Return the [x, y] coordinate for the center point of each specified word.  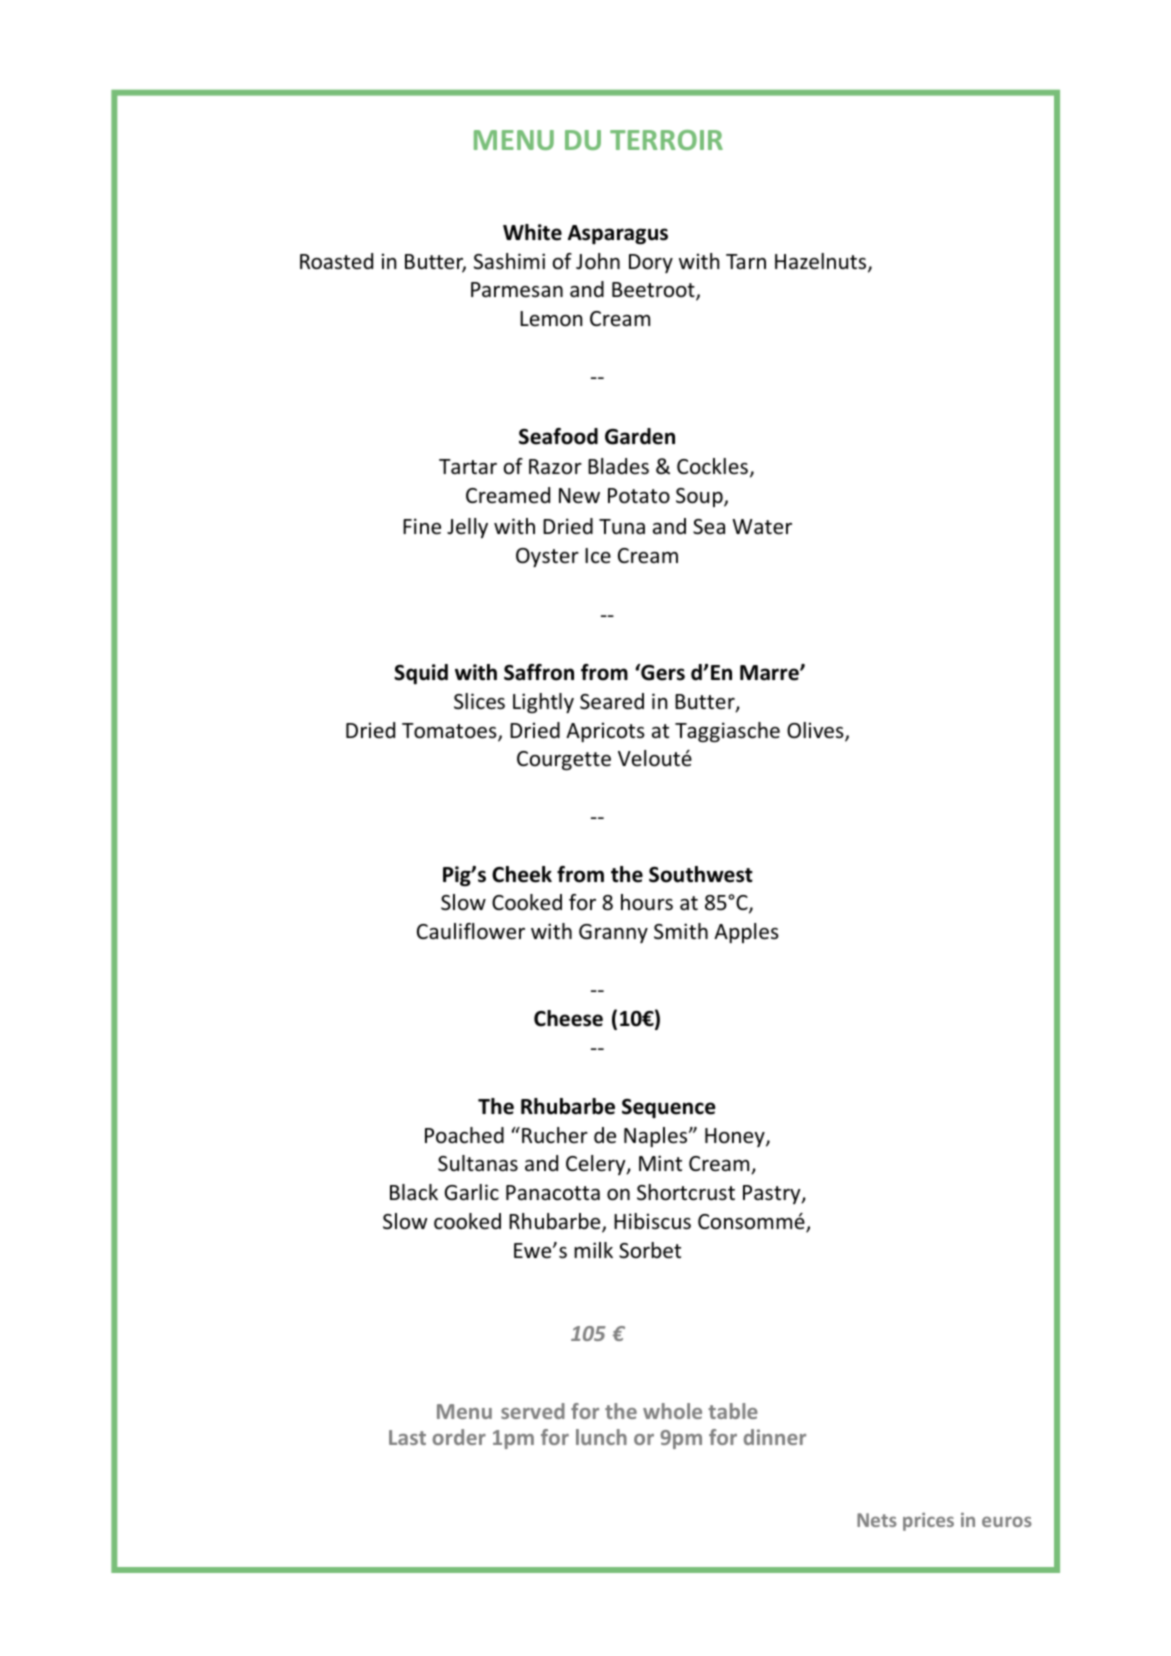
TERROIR [666, 140]
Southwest [701, 874]
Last [407, 1437]
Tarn [746, 261]
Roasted [336, 261]
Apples [746, 933]
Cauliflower [471, 931]
